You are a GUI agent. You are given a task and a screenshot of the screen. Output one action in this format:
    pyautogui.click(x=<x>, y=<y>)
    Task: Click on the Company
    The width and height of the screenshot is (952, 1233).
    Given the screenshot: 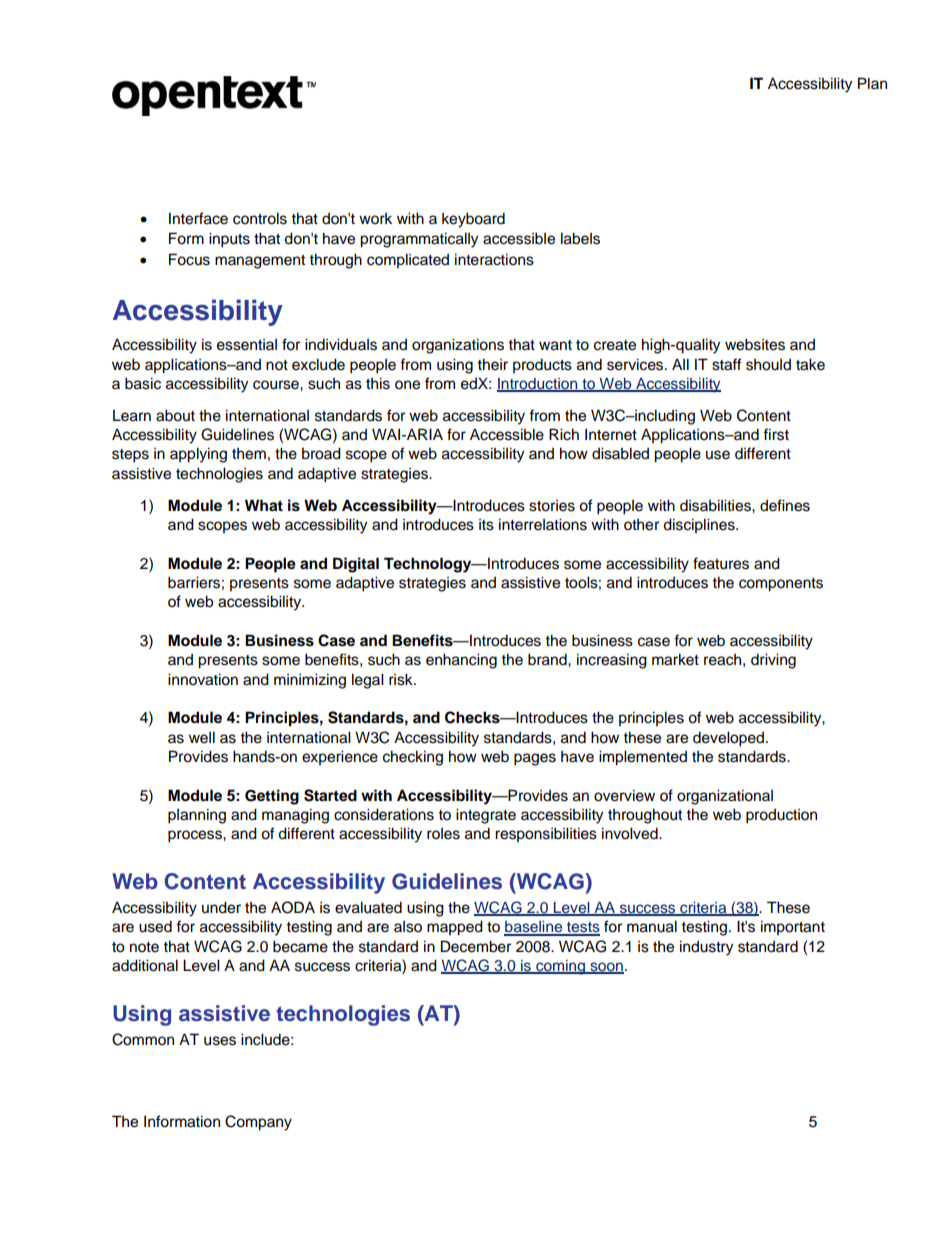 What is the action you would take?
    pyautogui.click(x=258, y=1123)
